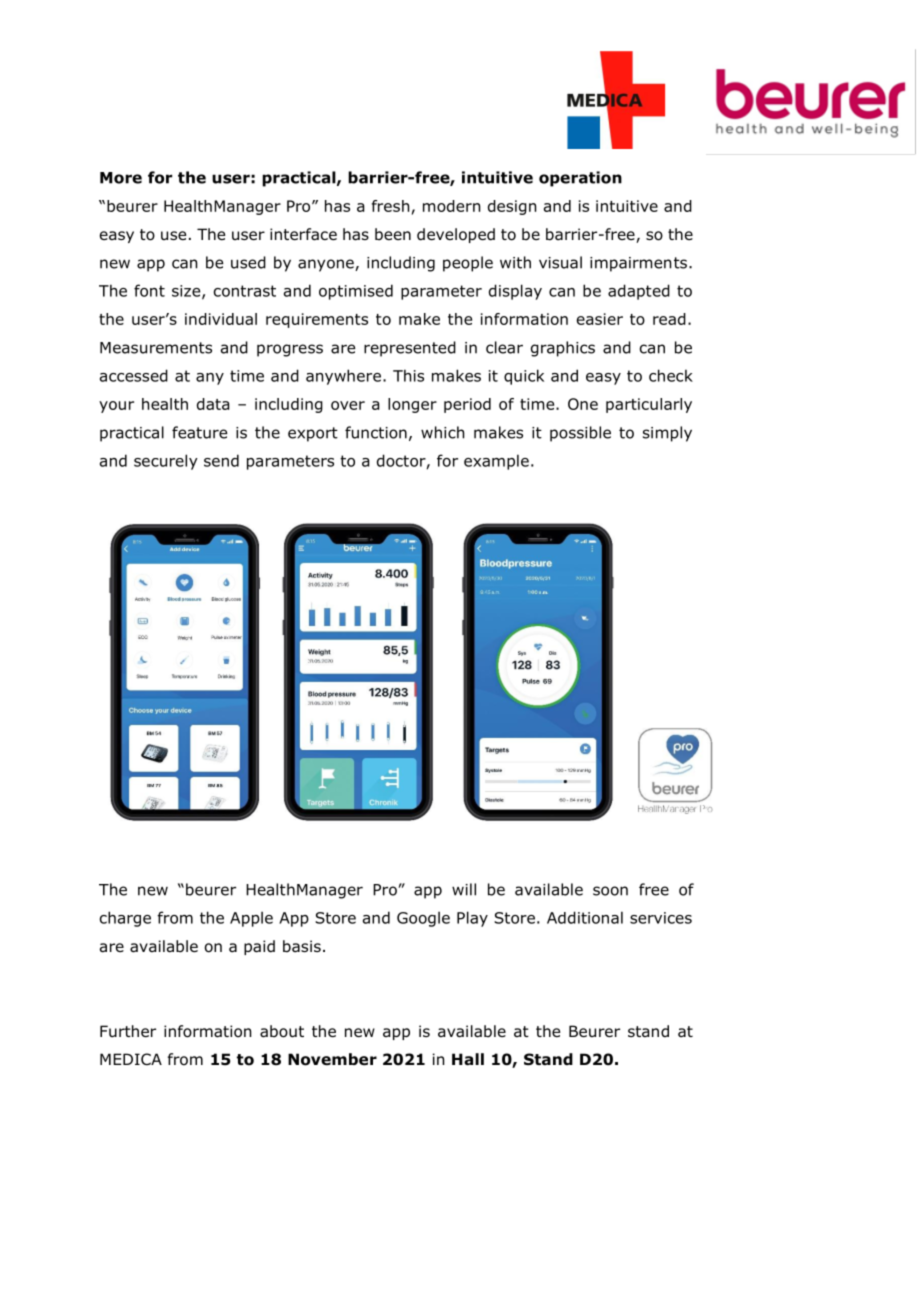  Describe the element at coordinates (125, 919) in the screenshot. I see `charge` at that location.
